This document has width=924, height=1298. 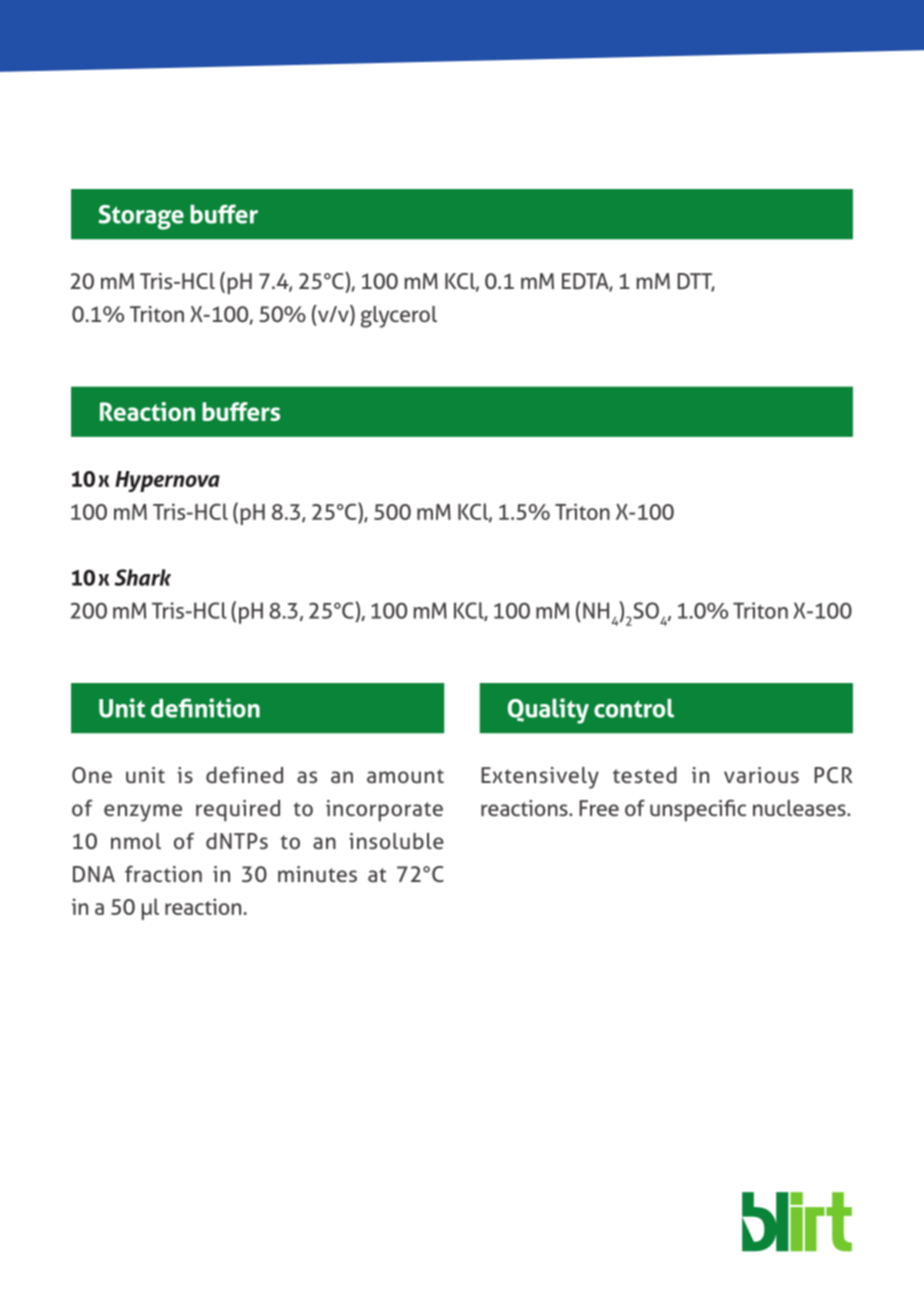 What do you see at coordinates (405, 776) in the document?
I see `amount` at bounding box center [405, 776].
